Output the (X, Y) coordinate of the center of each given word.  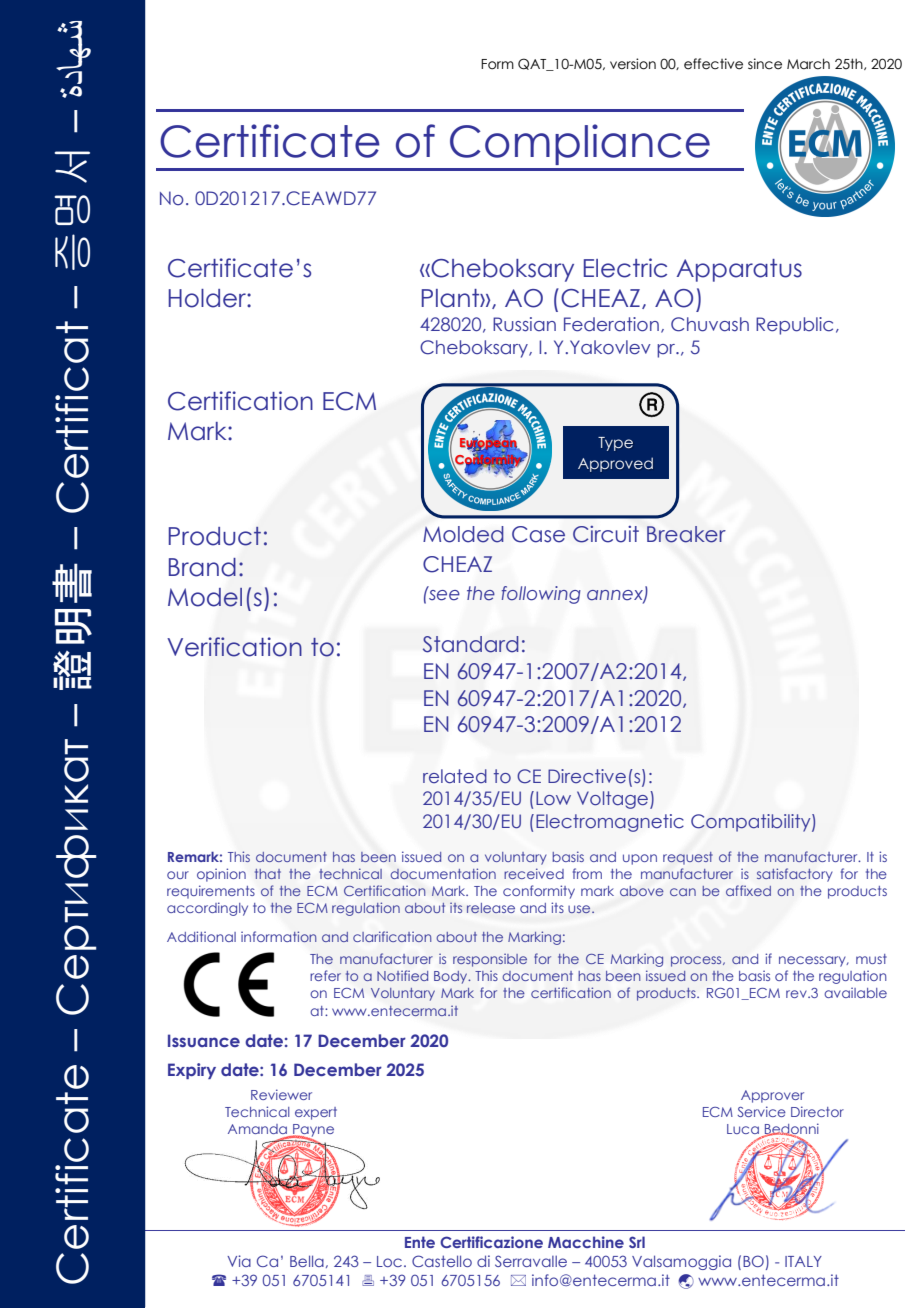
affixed (748, 890)
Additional (201, 936)
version (633, 64)
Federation (611, 324)
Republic (794, 326)
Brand (202, 567)
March (808, 64)
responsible (490, 960)
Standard (471, 644)
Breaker (686, 534)
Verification (234, 647)
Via (239, 1261)
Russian (524, 324)
